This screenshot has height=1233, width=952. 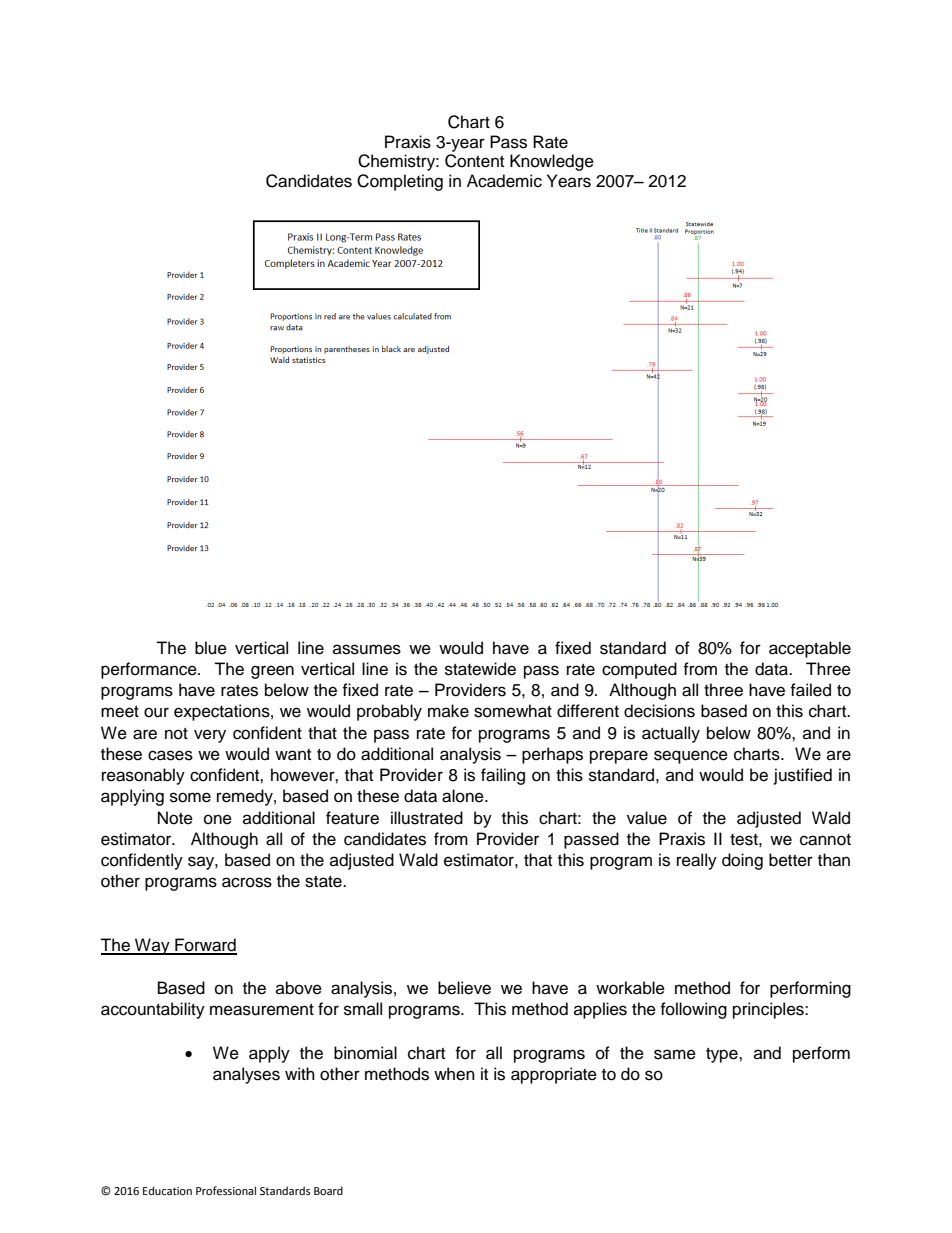 I want to click on Academic, so click(x=504, y=181).
